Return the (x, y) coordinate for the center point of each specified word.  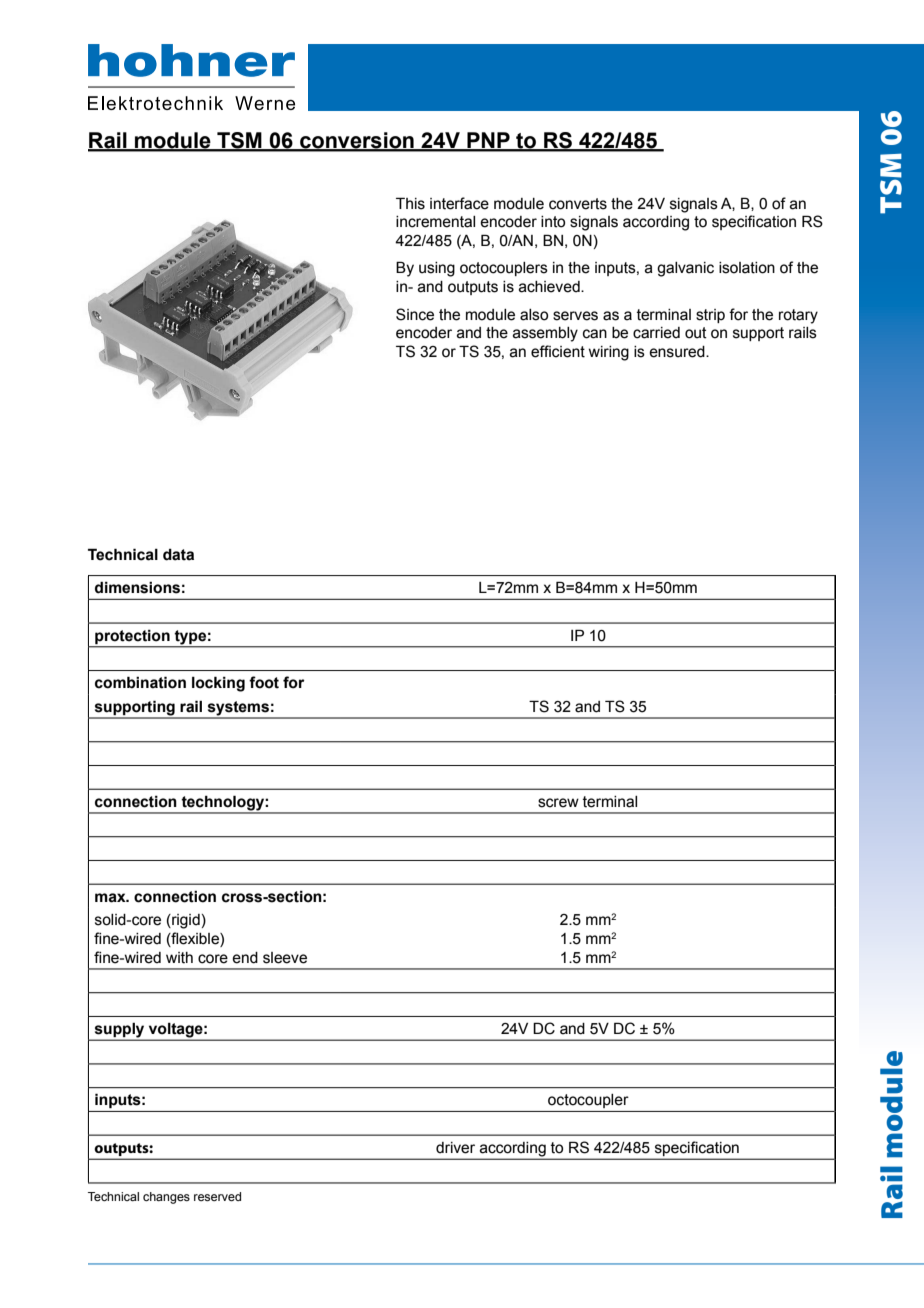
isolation (747, 268)
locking (218, 684)
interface (459, 203)
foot (264, 682)
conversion (357, 141)
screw (558, 803)
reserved (217, 1196)
